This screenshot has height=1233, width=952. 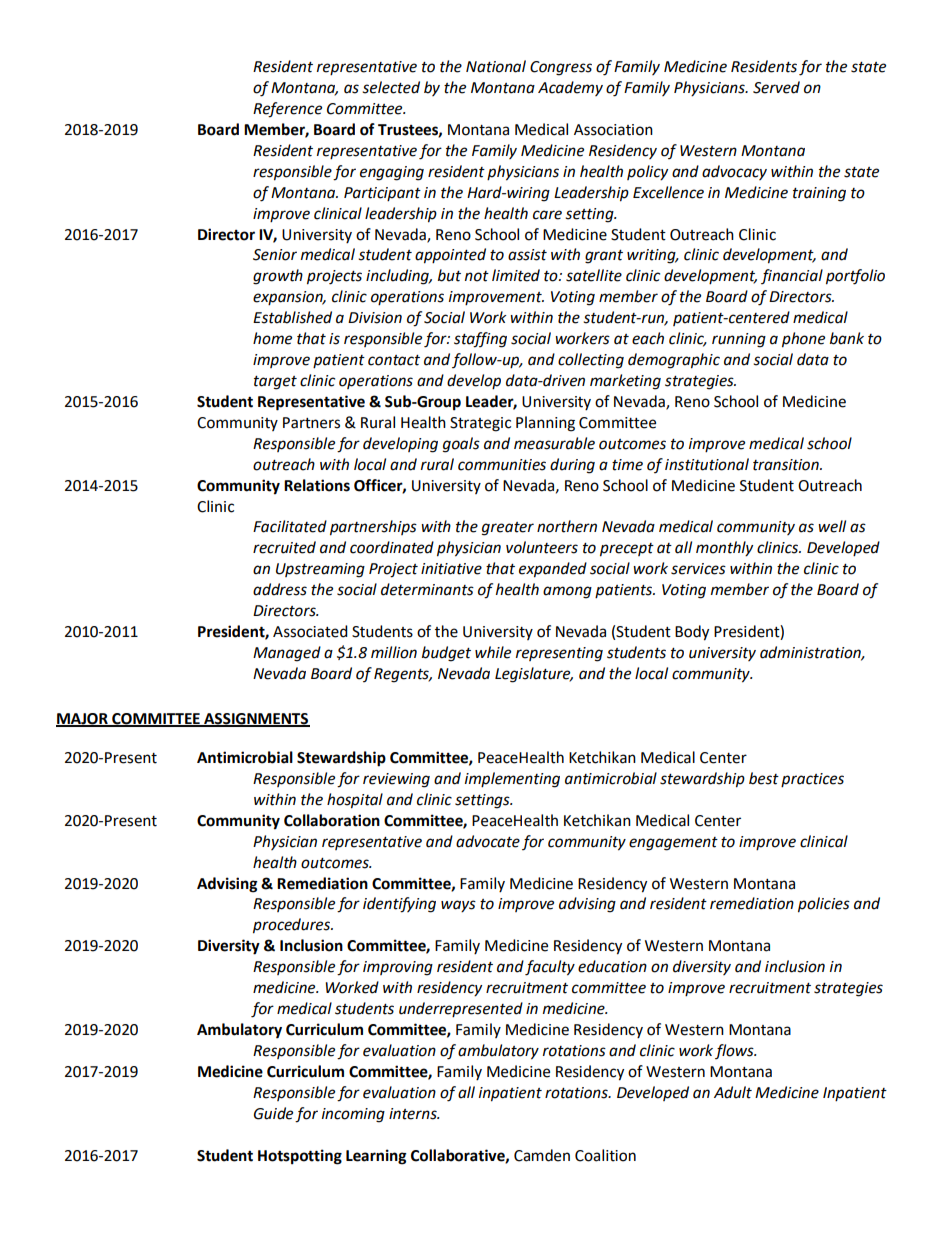 What do you see at coordinates (427, 589) in the screenshot?
I see `determinants` at bounding box center [427, 589].
